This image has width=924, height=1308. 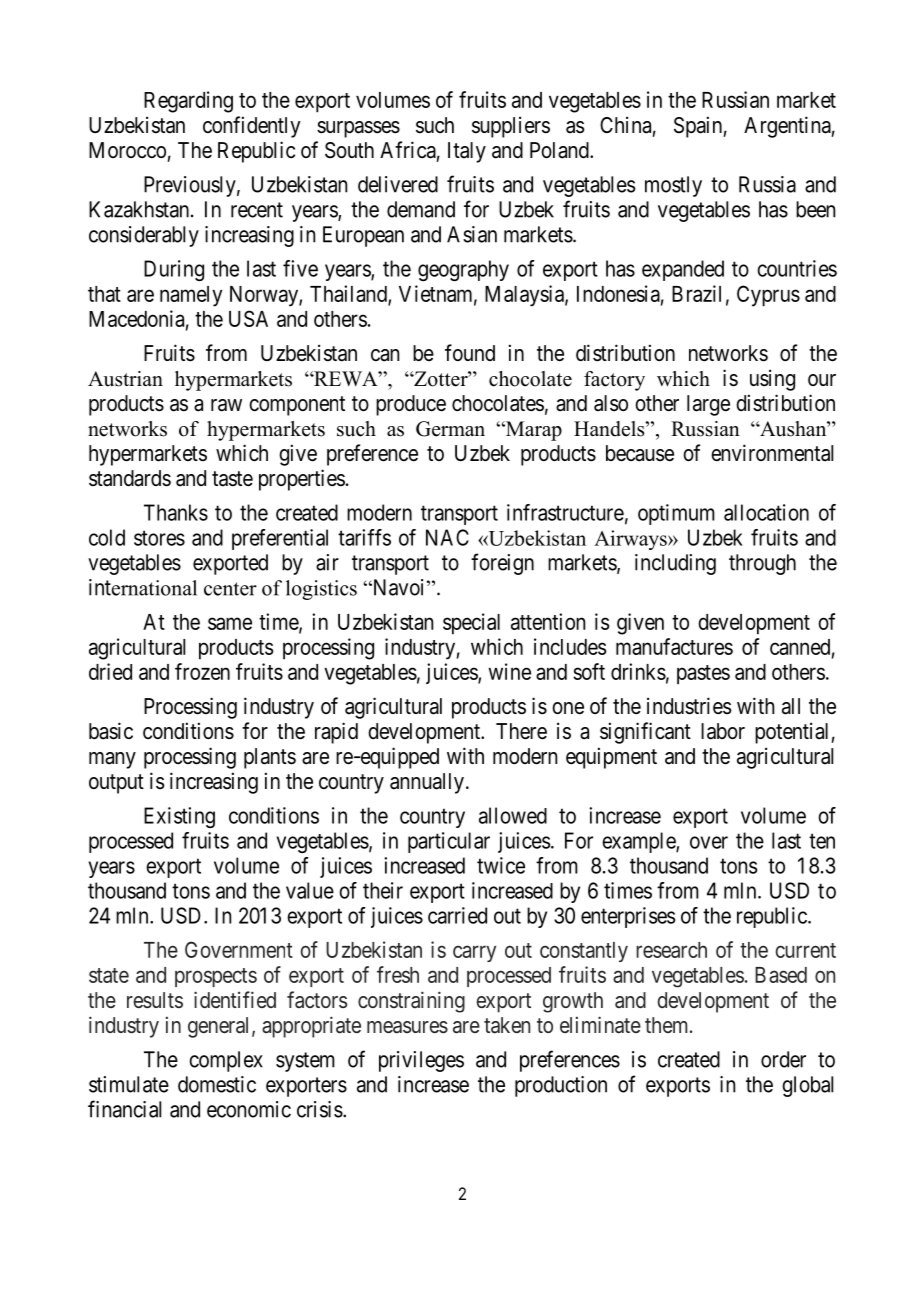 What do you see at coordinates (467, 152) in the image?
I see `Italy` at bounding box center [467, 152].
